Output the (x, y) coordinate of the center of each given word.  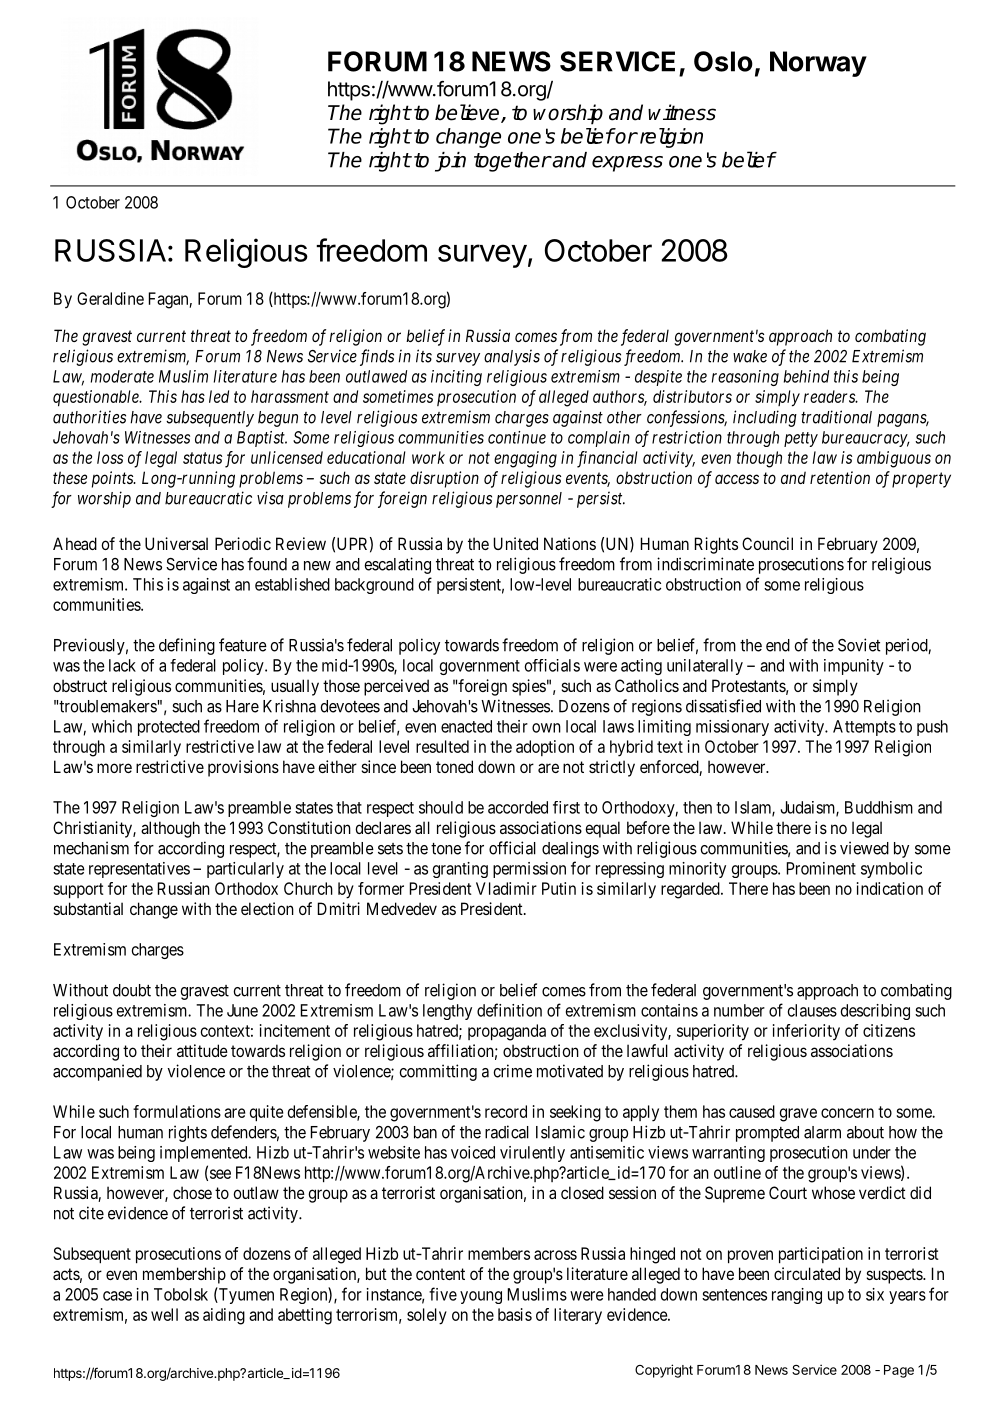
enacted (466, 726)
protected (169, 728)
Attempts (864, 728)
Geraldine (110, 298)
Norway (818, 64)
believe (468, 113)
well (164, 1314)
